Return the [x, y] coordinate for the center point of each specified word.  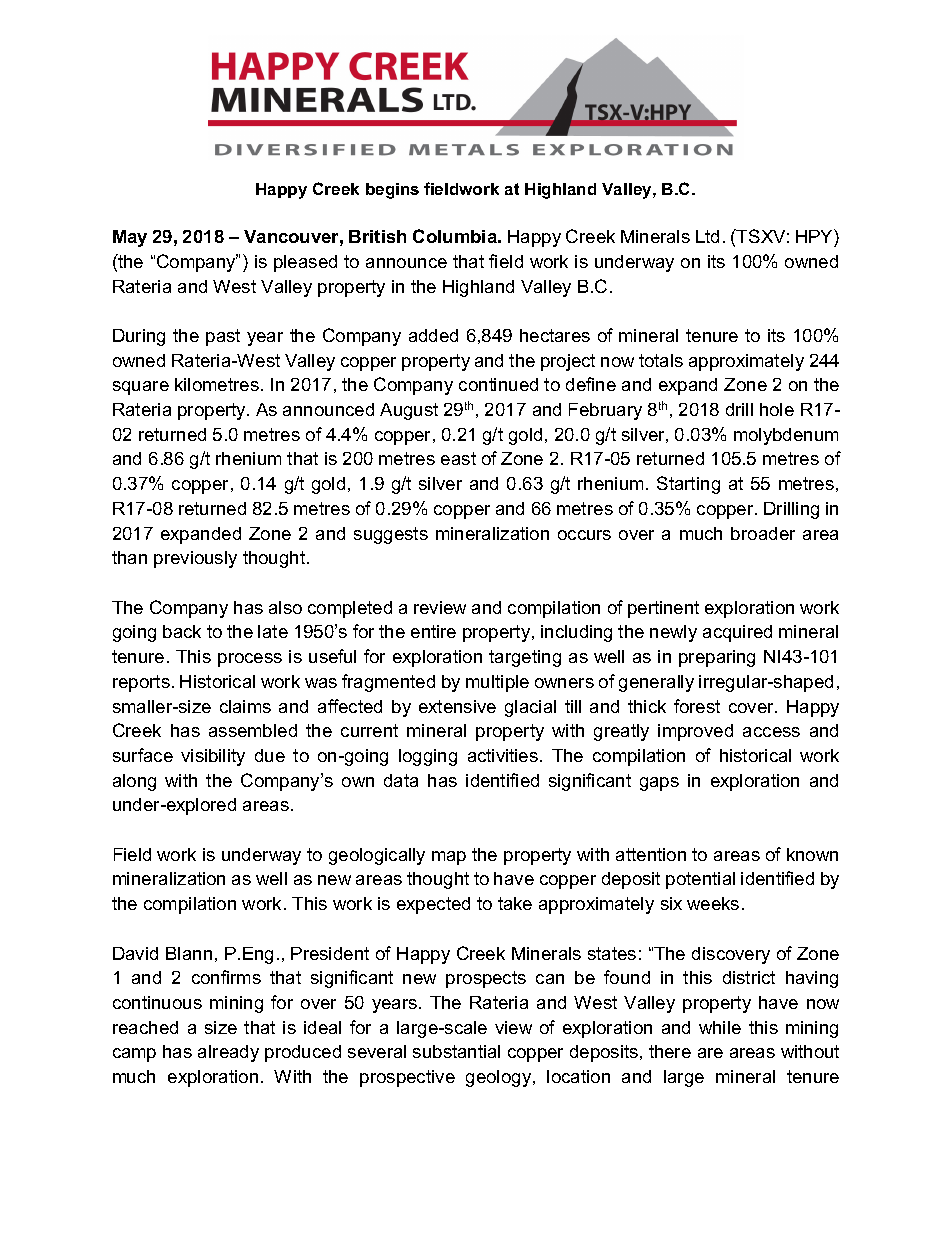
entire [433, 631]
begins [392, 191]
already [228, 1053]
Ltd [707, 236]
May [130, 238]
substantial [456, 1051]
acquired [737, 633]
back [182, 631]
